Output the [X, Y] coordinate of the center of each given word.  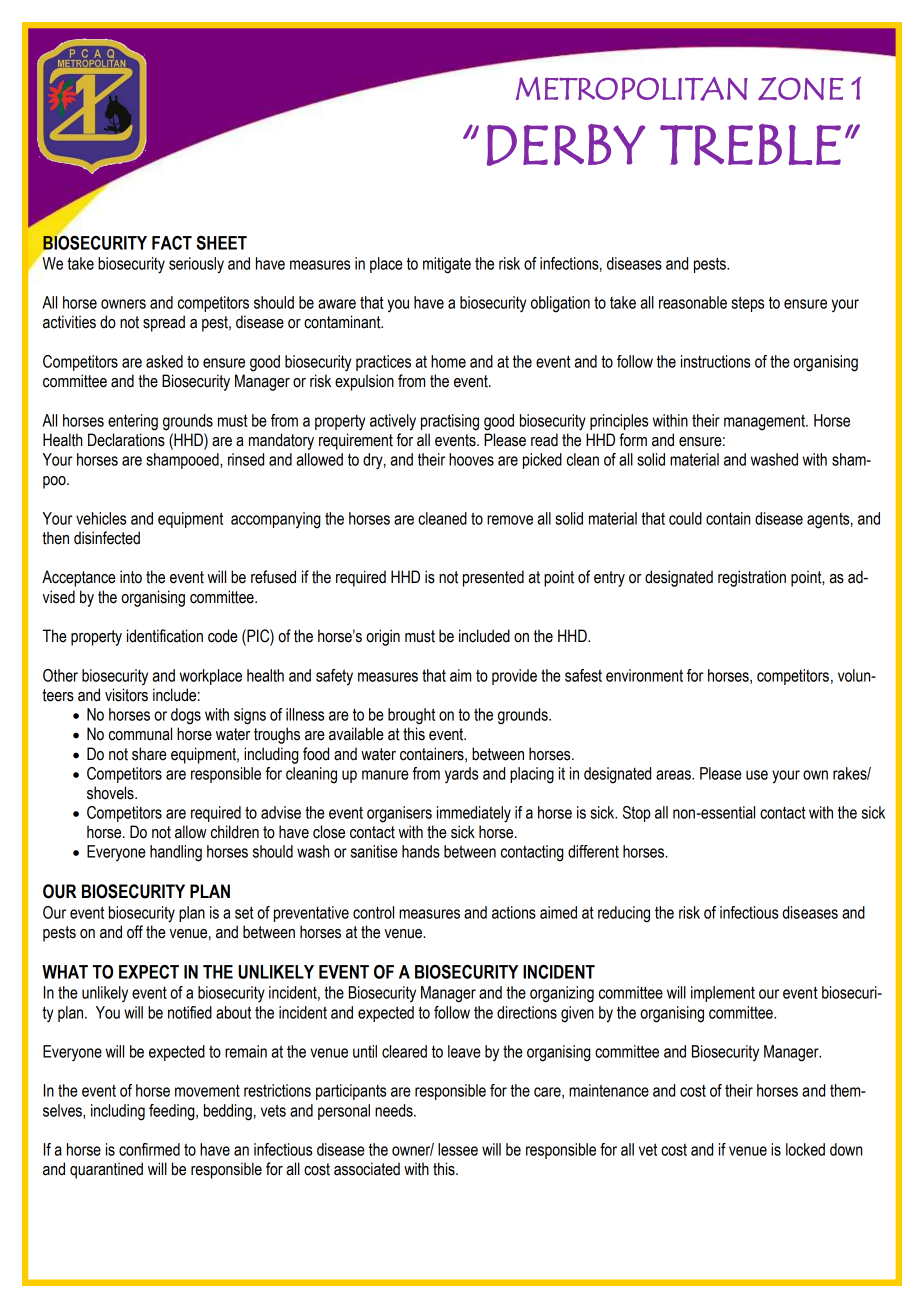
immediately [474, 814]
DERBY [566, 145]
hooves [471, 459]
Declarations [126, 440]
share [149, 754]
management [765, 423]
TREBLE [750, 144]
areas [674, 775]
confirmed [149, 1149]
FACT [172, 243]
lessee [458, 1149]
